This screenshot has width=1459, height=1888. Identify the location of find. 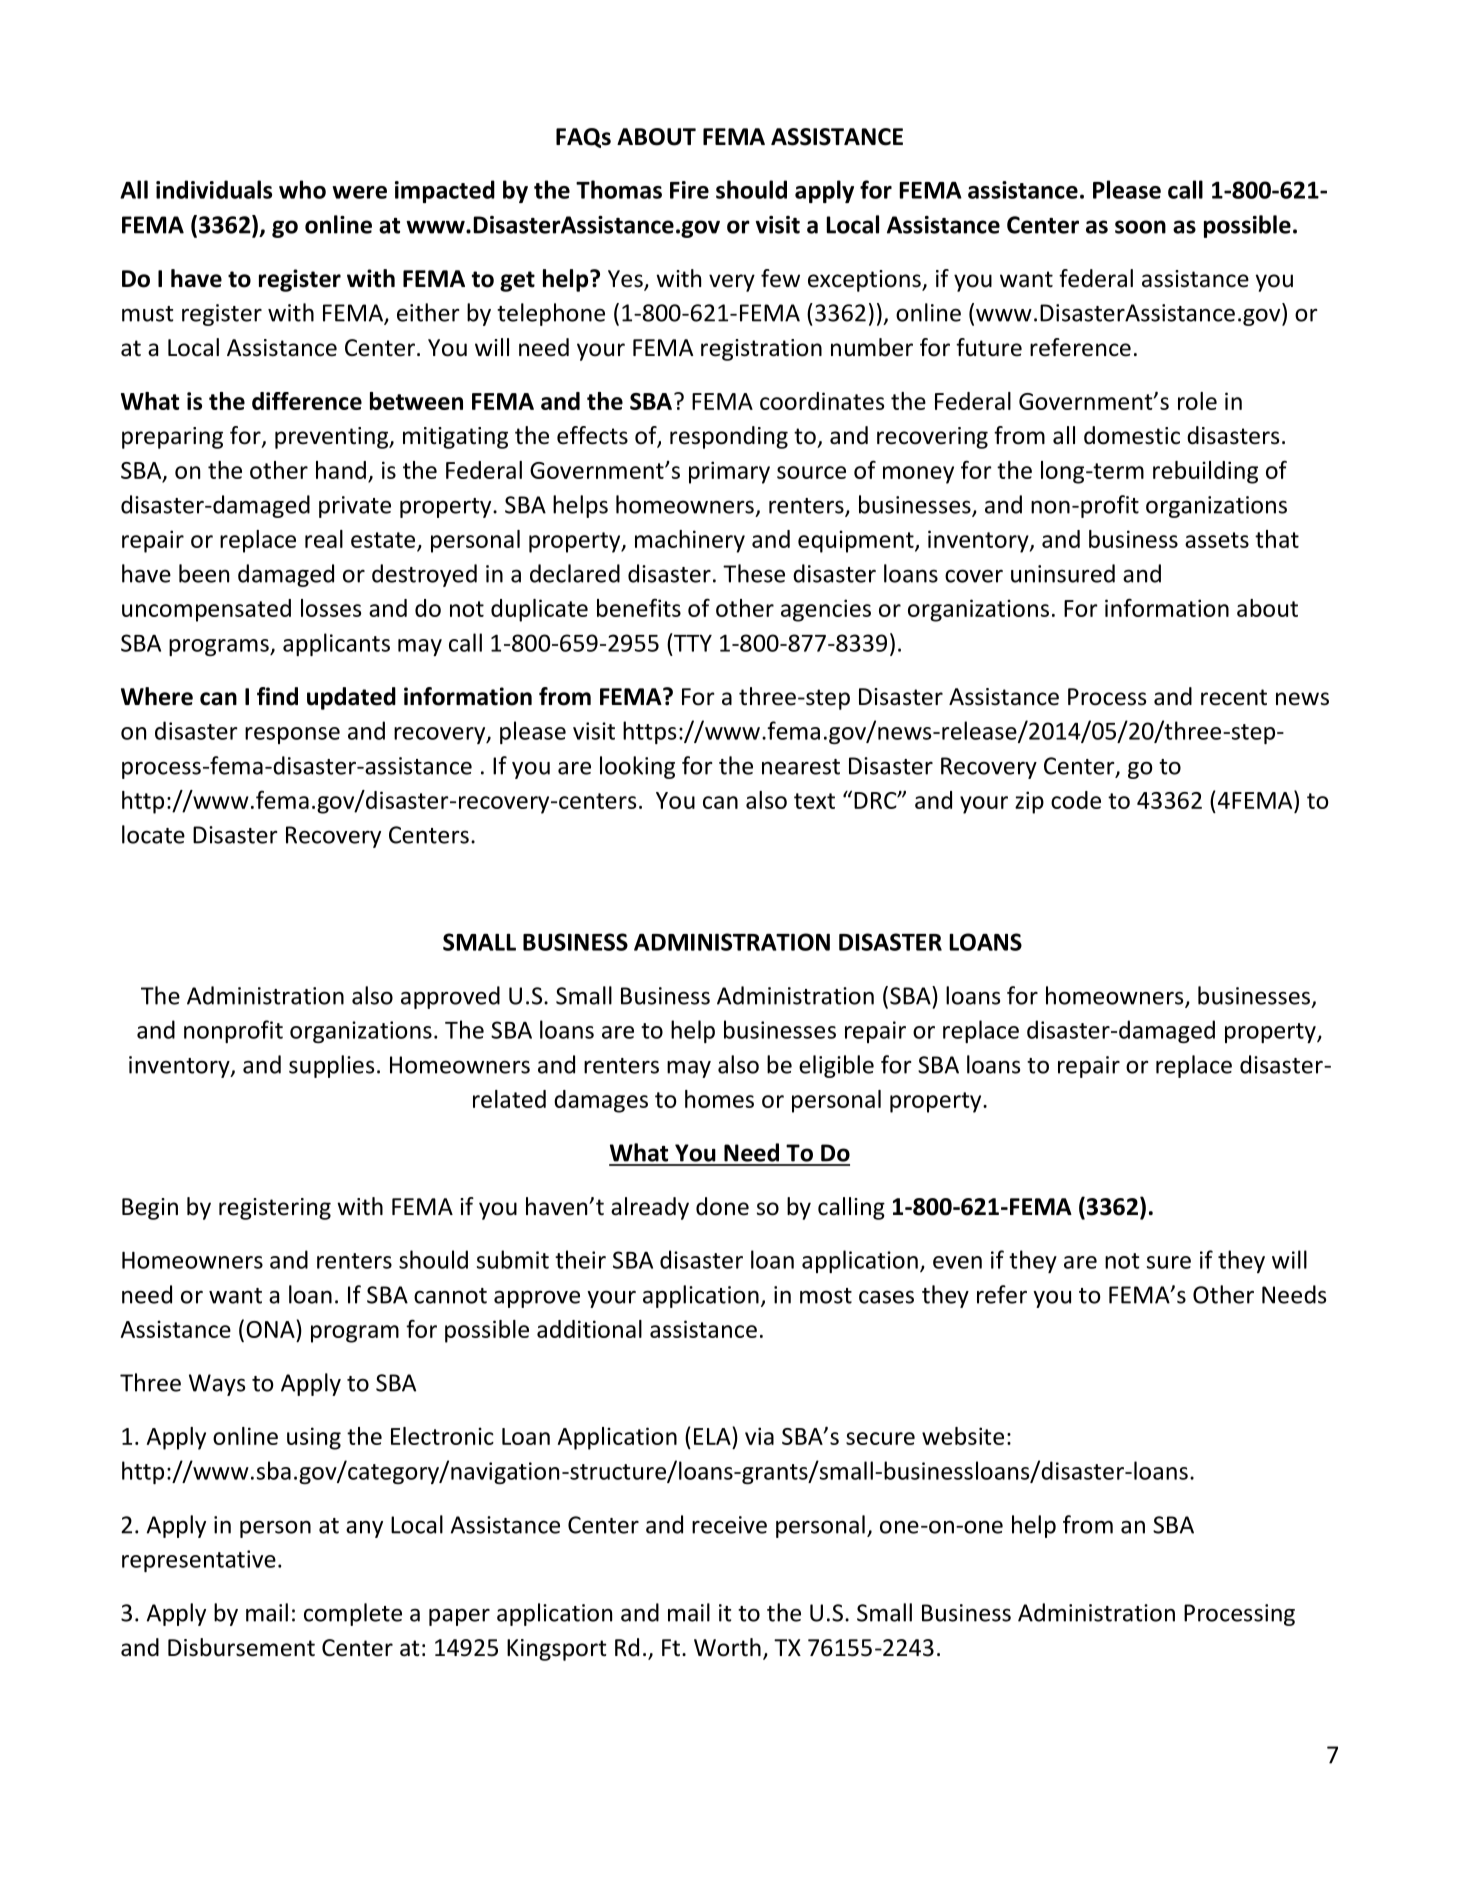
(277, 696).
